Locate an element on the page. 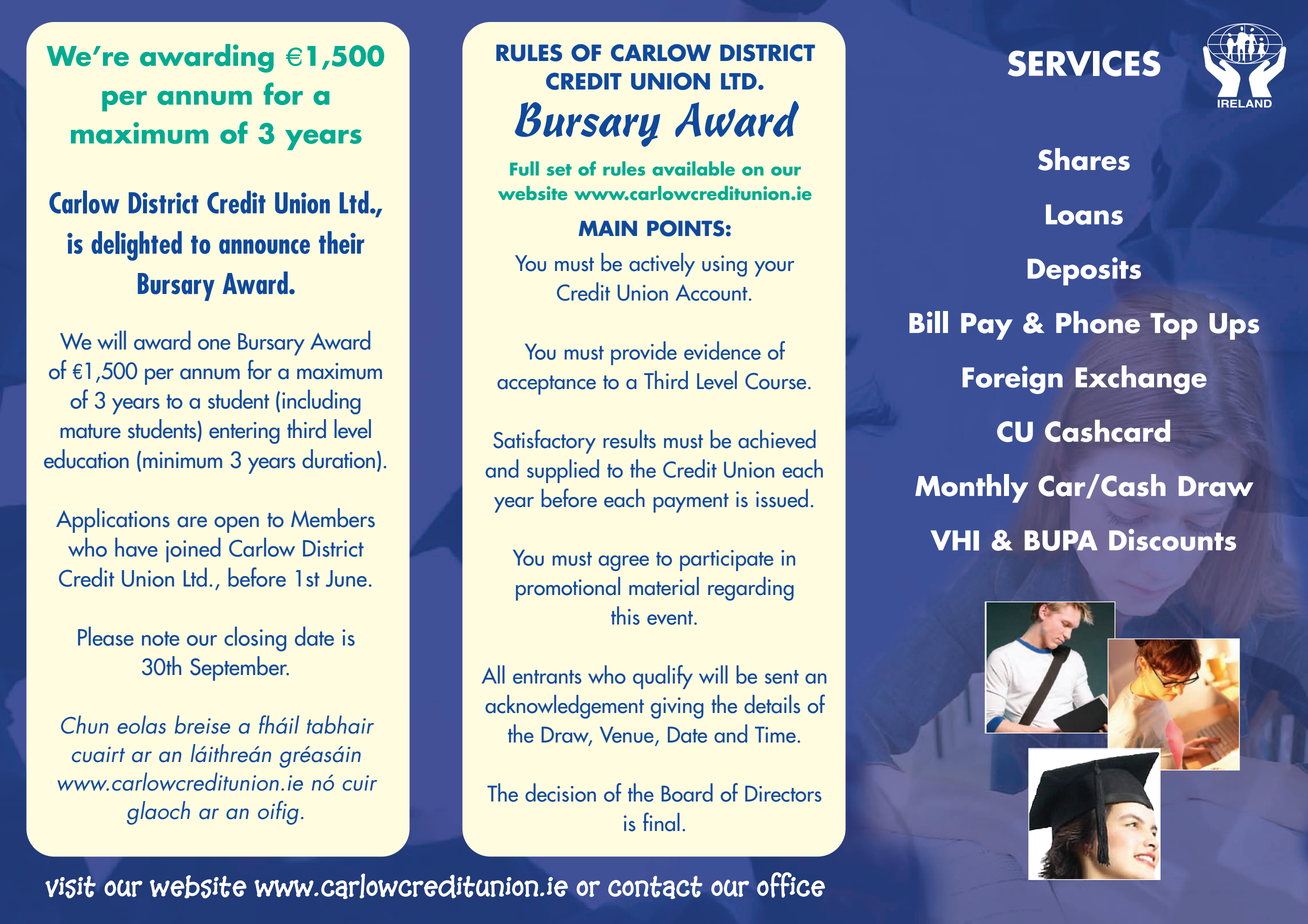  SERVICES is located at coordinates (1084, 63).
